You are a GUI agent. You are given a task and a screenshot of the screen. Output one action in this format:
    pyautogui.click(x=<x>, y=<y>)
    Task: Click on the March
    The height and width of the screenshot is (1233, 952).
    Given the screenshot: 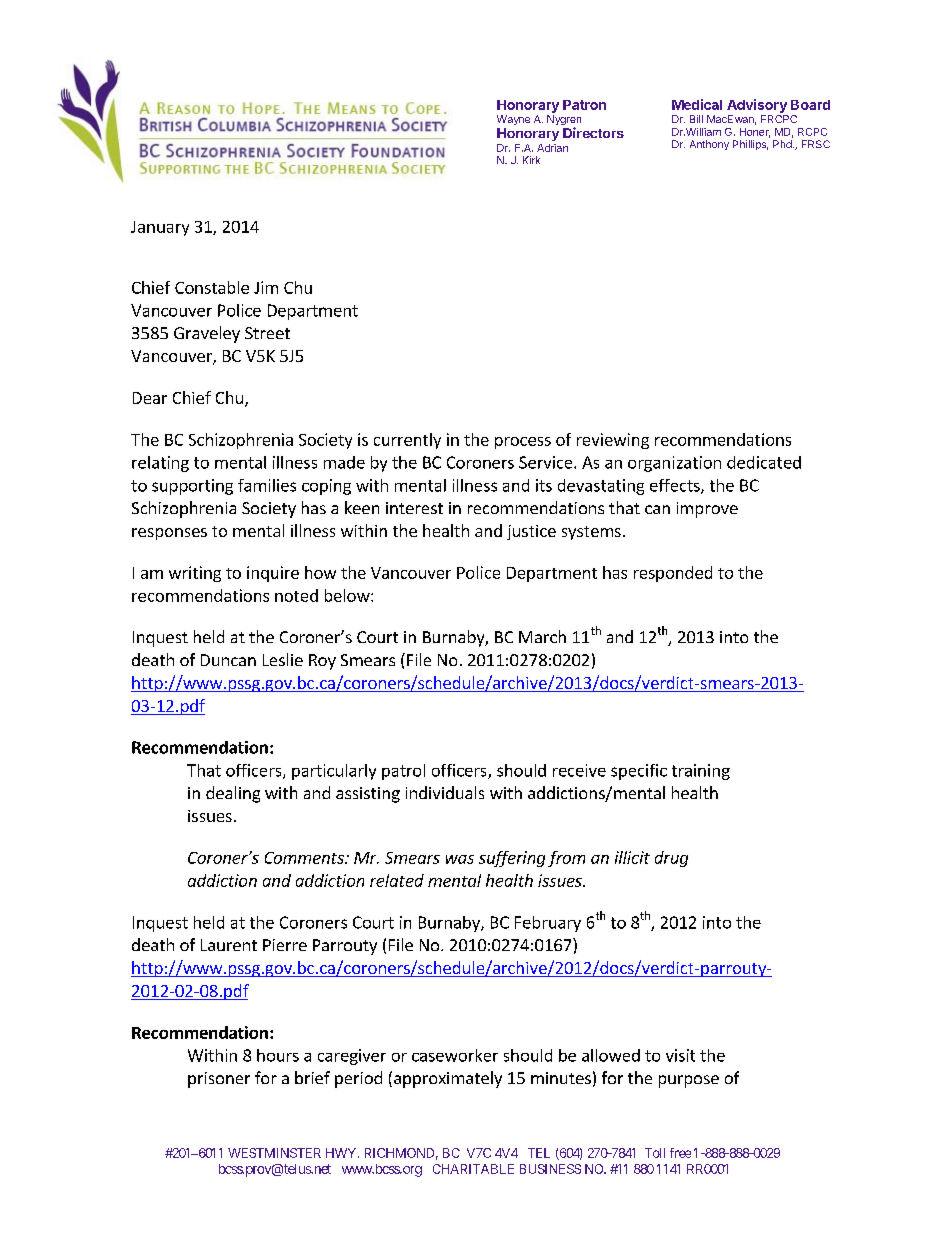 What is the action you would take?
    pyautogui.click(x=542, y=636)
